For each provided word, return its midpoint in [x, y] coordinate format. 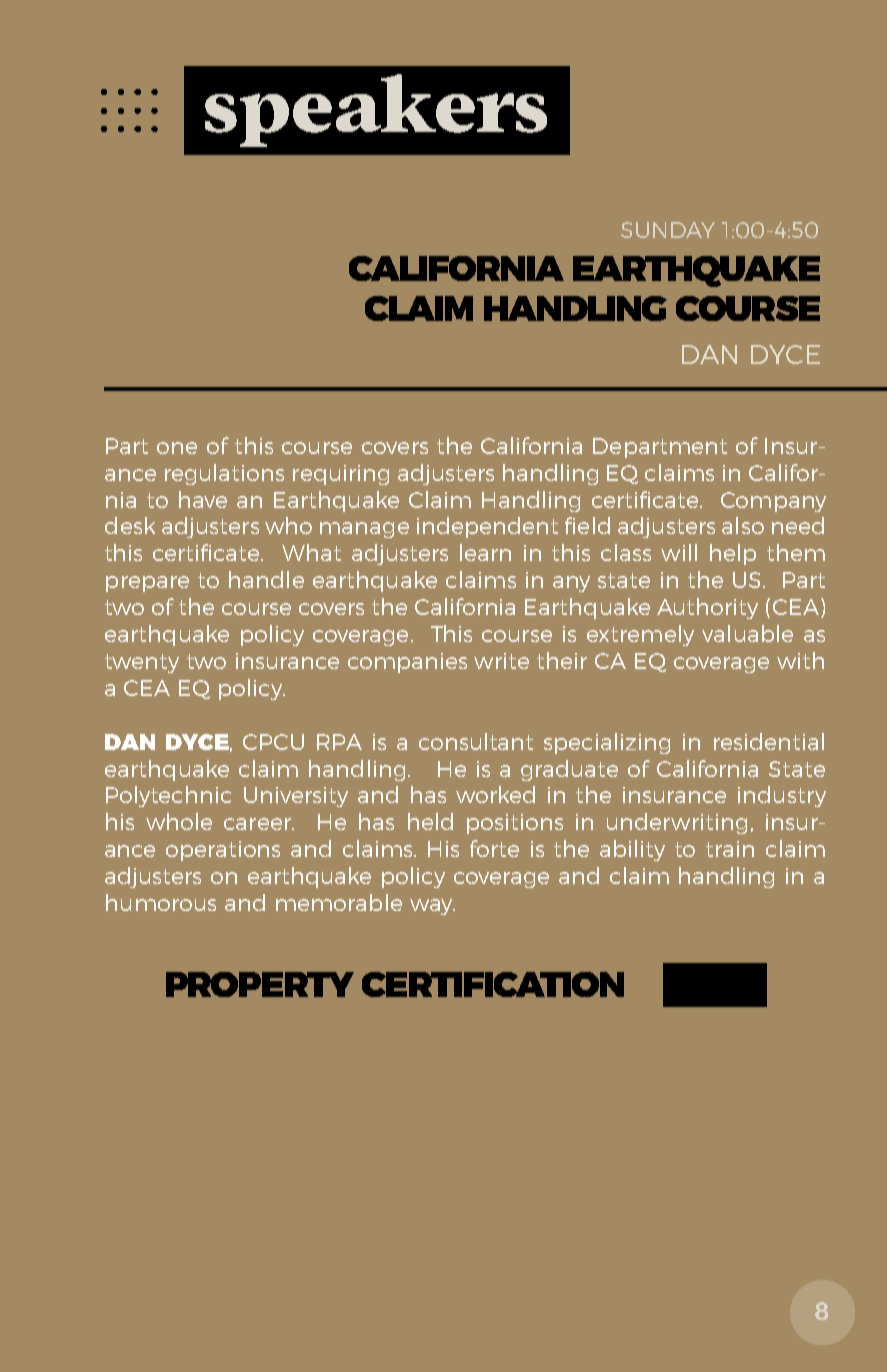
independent [487, 527]
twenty [142, 663]
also [743, 525]
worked [495, 794]
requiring [341, 475]
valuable [747, 633]
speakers [376, 110]
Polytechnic [168, 796]
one [177, 448]
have [203, 499]
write [501, 661]
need [798, 525]
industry [782, 796]
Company [773, 502]
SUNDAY [668, 230]
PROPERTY [260, 984]
